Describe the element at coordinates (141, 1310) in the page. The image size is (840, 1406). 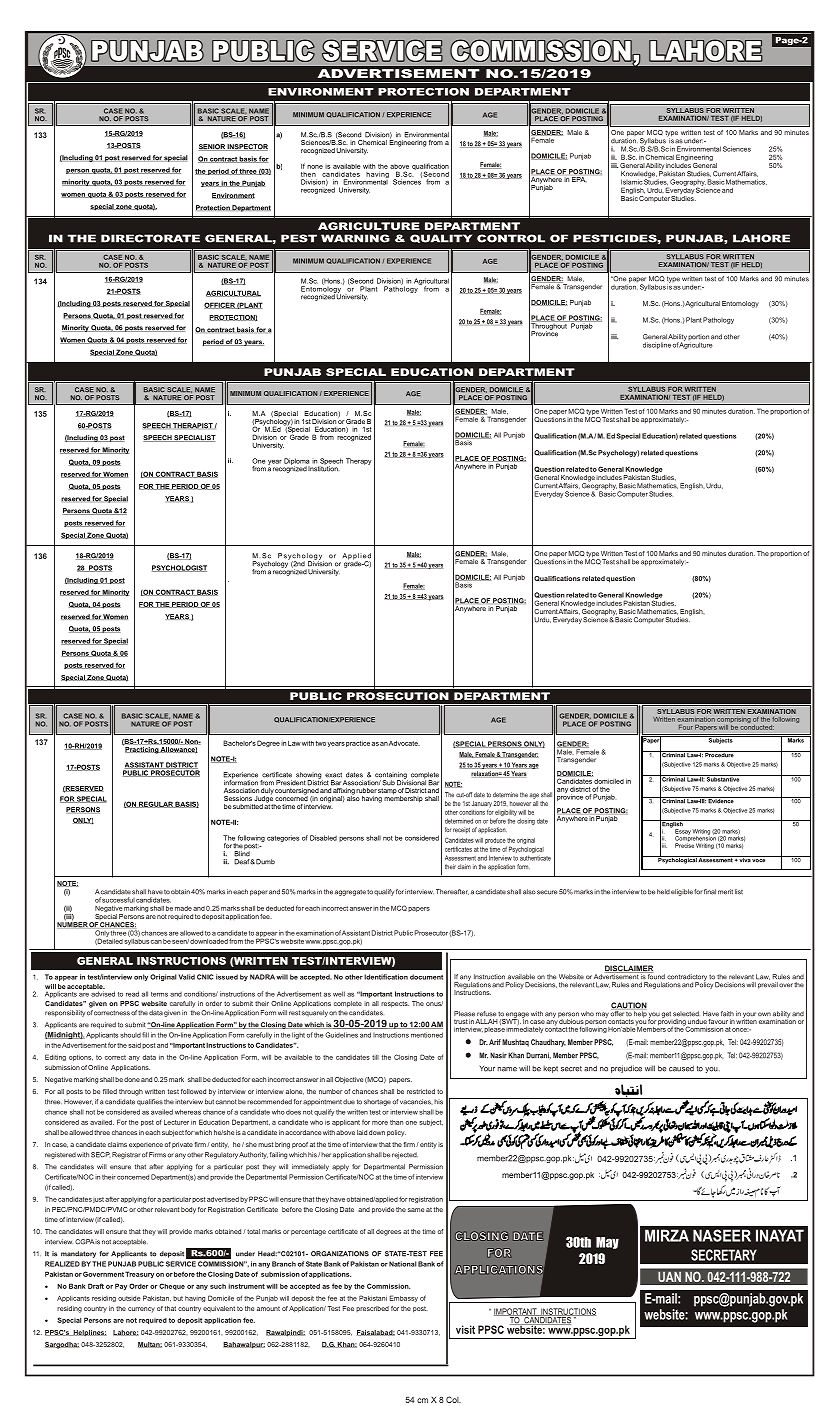
I see `currency` at that location.
